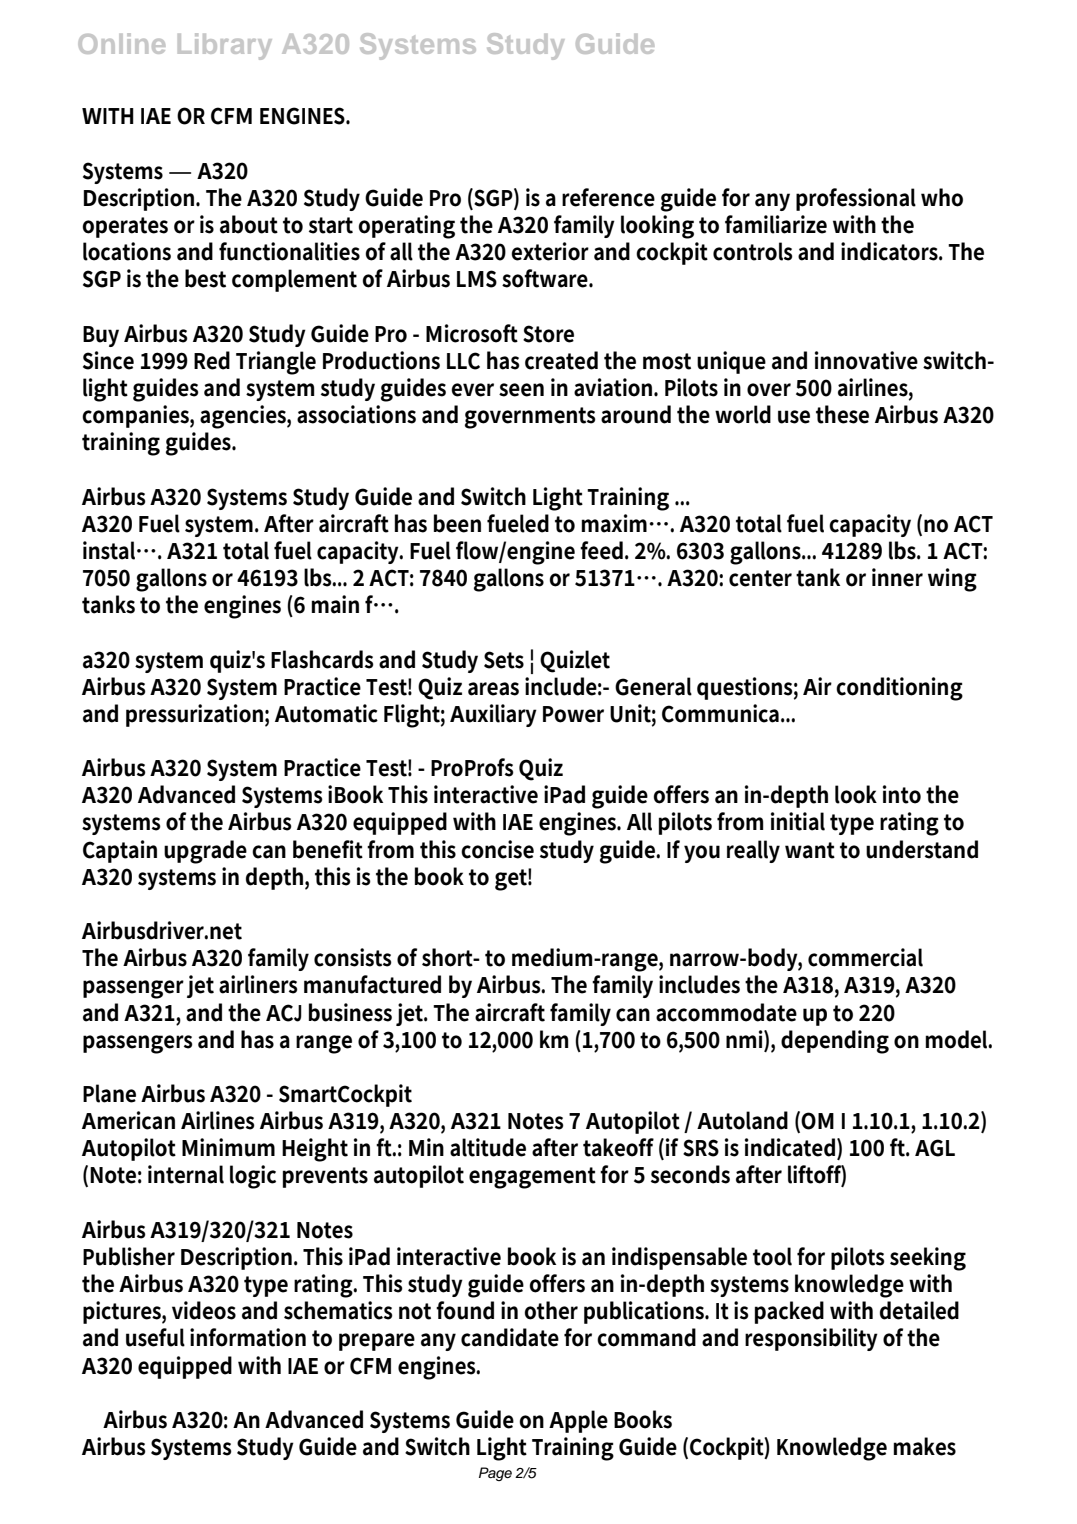 This screenshot has width=1077, height=1524. Describe the element at coordinates (248, 1337) in the screenshot. I see `information` at that location.
